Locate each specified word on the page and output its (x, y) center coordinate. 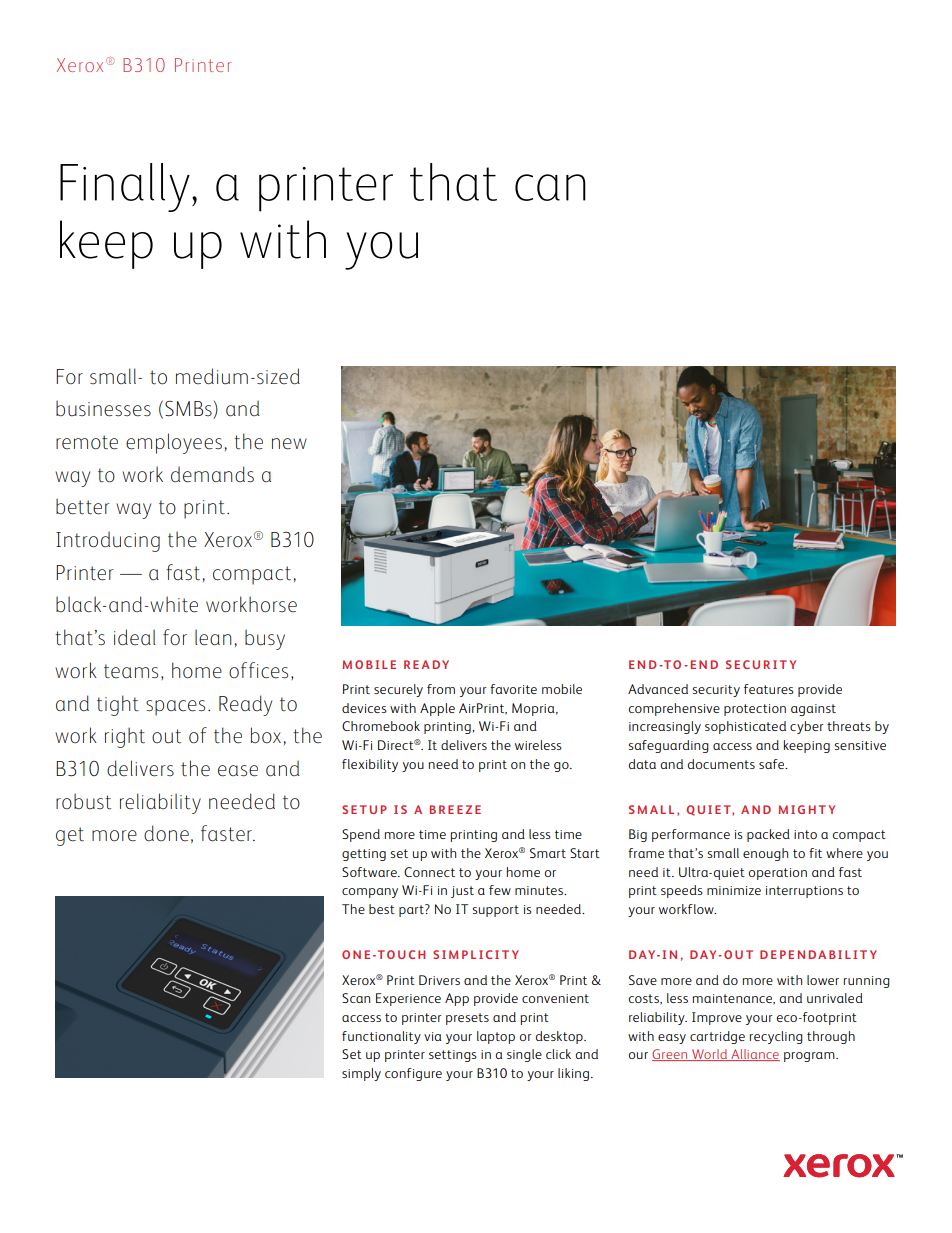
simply (361, 1074)
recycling (776, 1037)
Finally (125, 187)
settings (453, 1056)
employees (174, 443)
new (289, 444)
